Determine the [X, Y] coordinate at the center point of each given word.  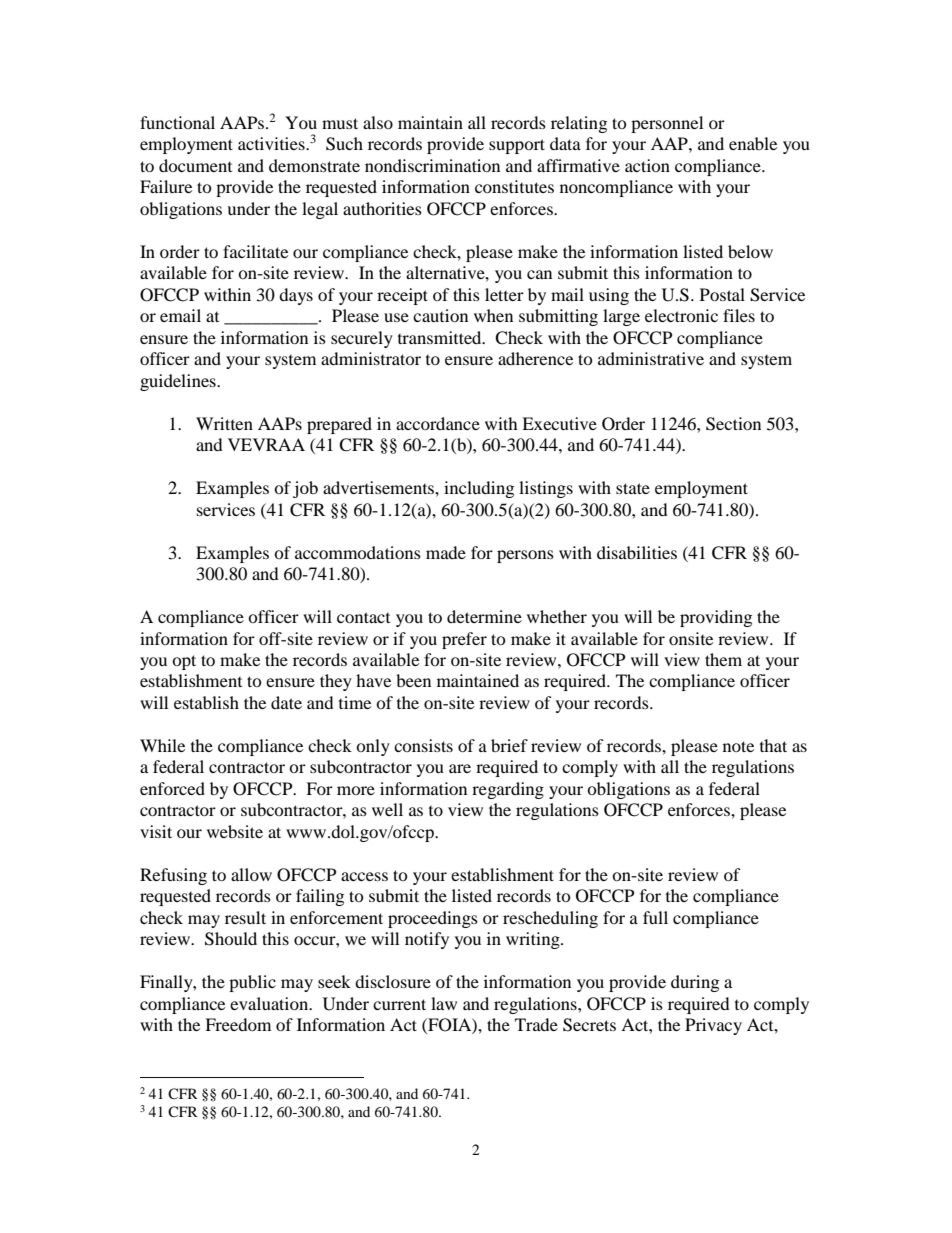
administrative [651, 358]
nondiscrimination [432, 165]
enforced [172, 788]
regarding [508, 790]
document [195, 165]
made [446, 552]
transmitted [441, 337]
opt [184, 662]
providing [716, 618]
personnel [667, 124]
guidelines [179, 382]
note [738, 746]
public [252, 983]
